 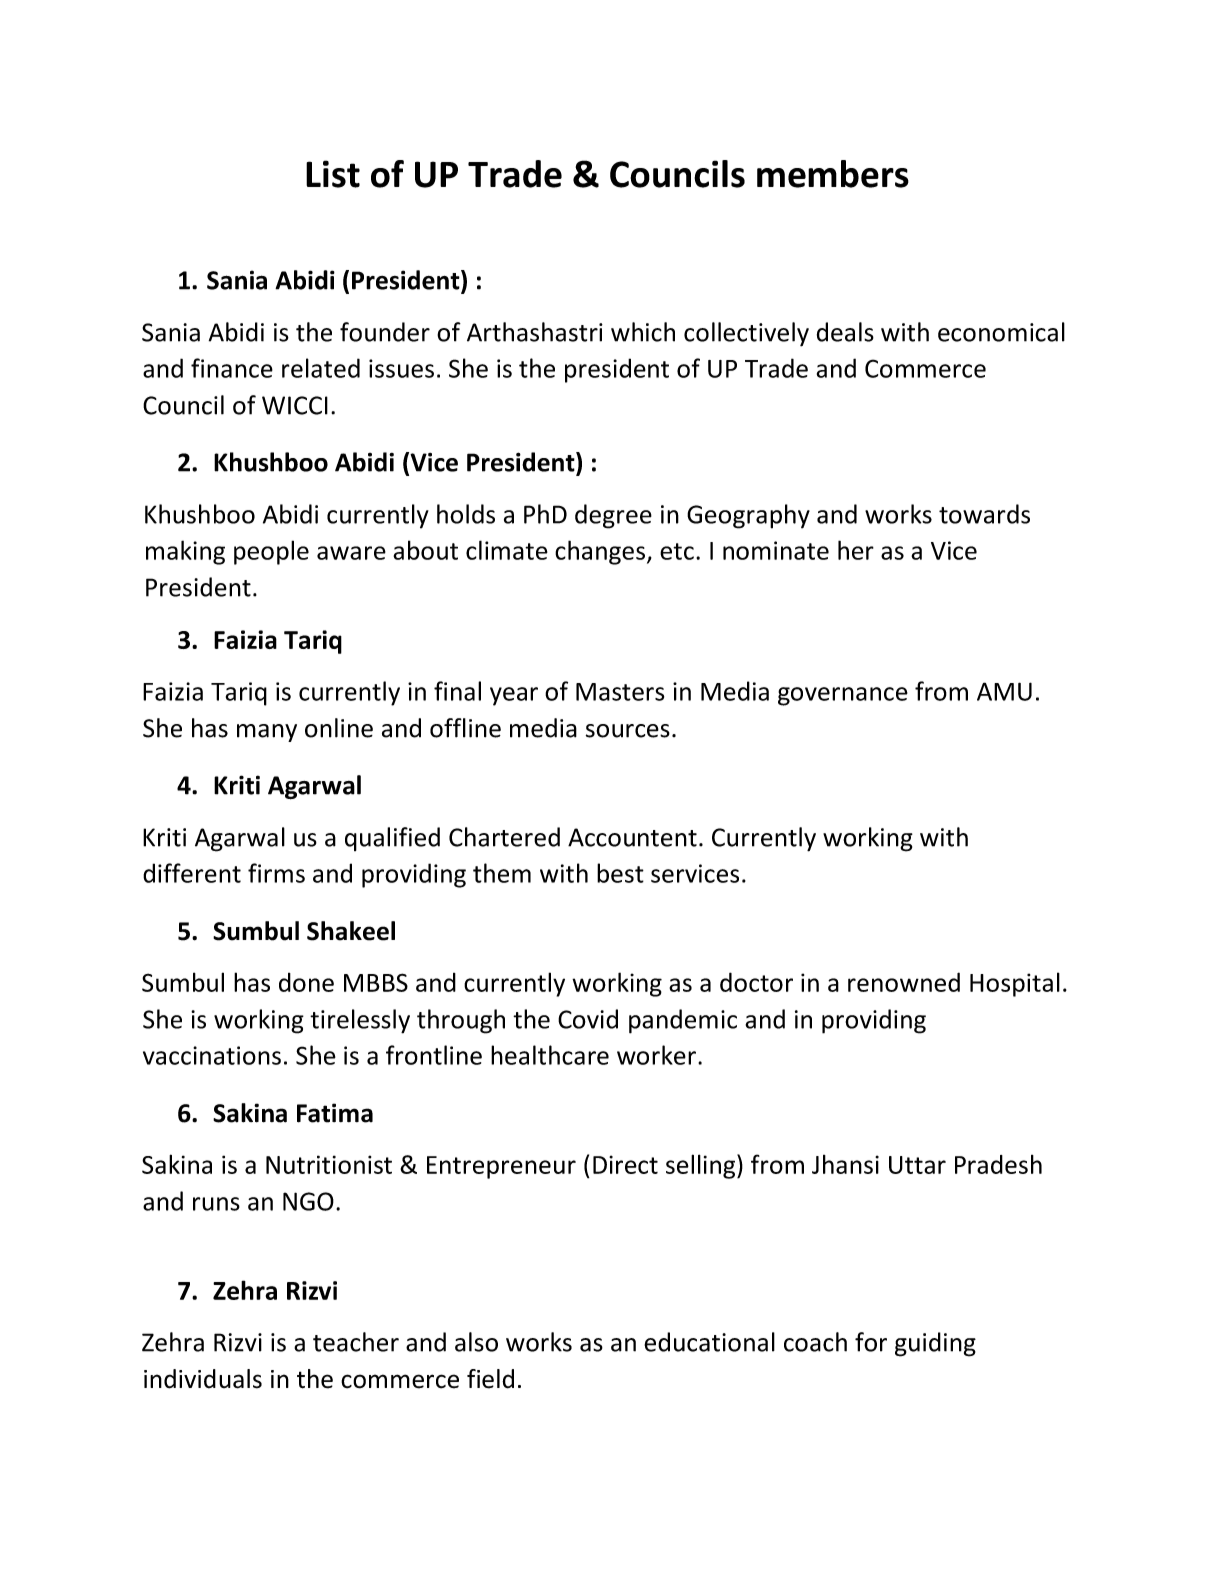 What do you see at coordinates (843, 696) in the screenshot?
I see `governance` at bounding box center [843, 696].
